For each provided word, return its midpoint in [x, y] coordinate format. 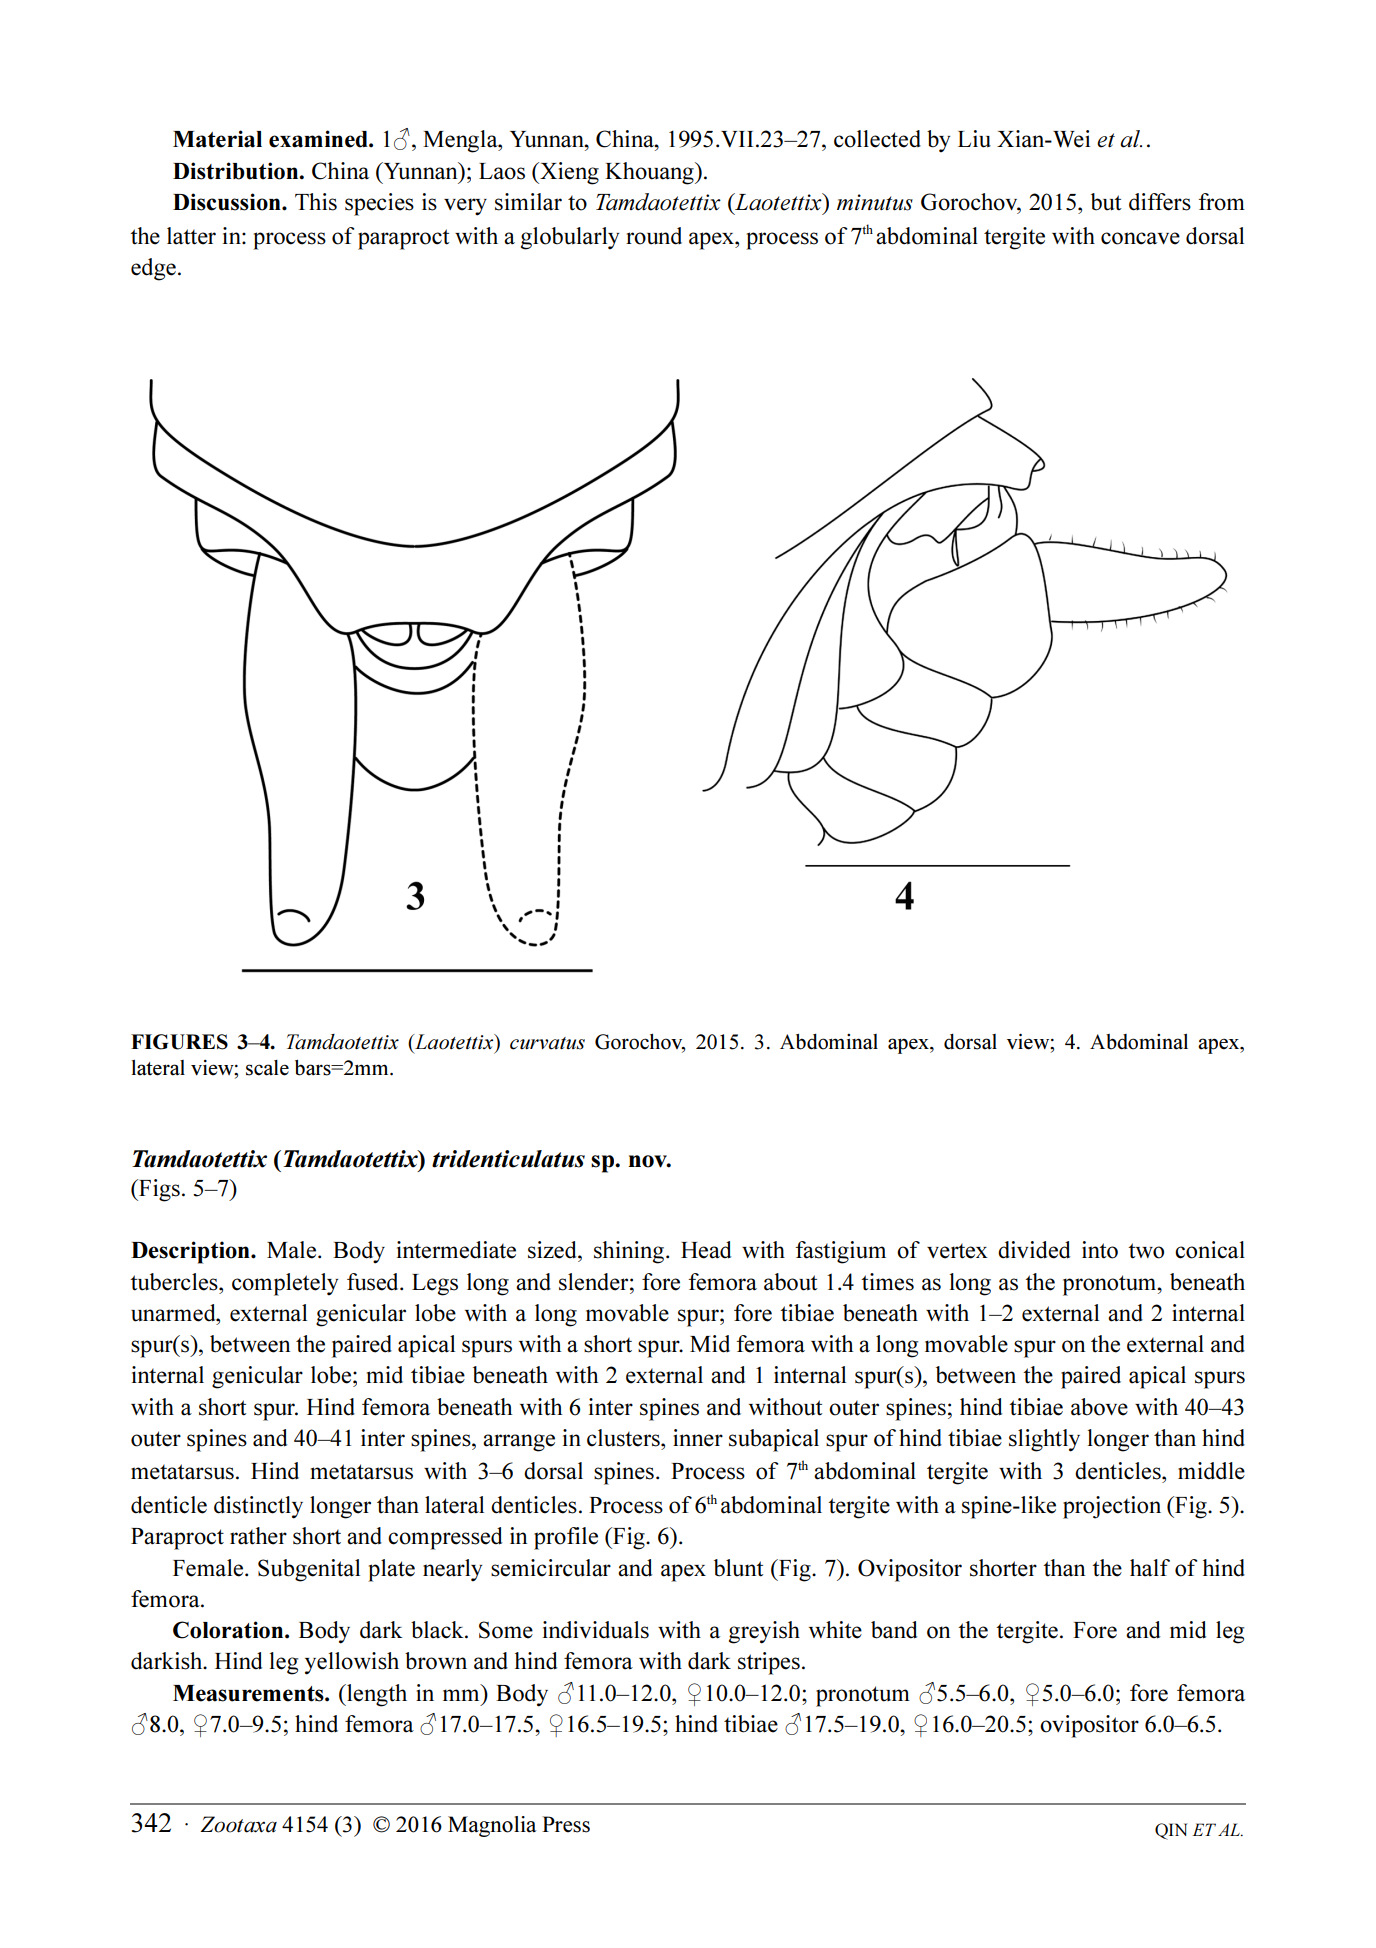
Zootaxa [238, 1824]
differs [1160, 202]
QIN [1171, 1831]
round [654, 236]
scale [267, 1068]
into [1100, 1250]
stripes [769, 1663]
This [316, 202]
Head [706, 1250]
